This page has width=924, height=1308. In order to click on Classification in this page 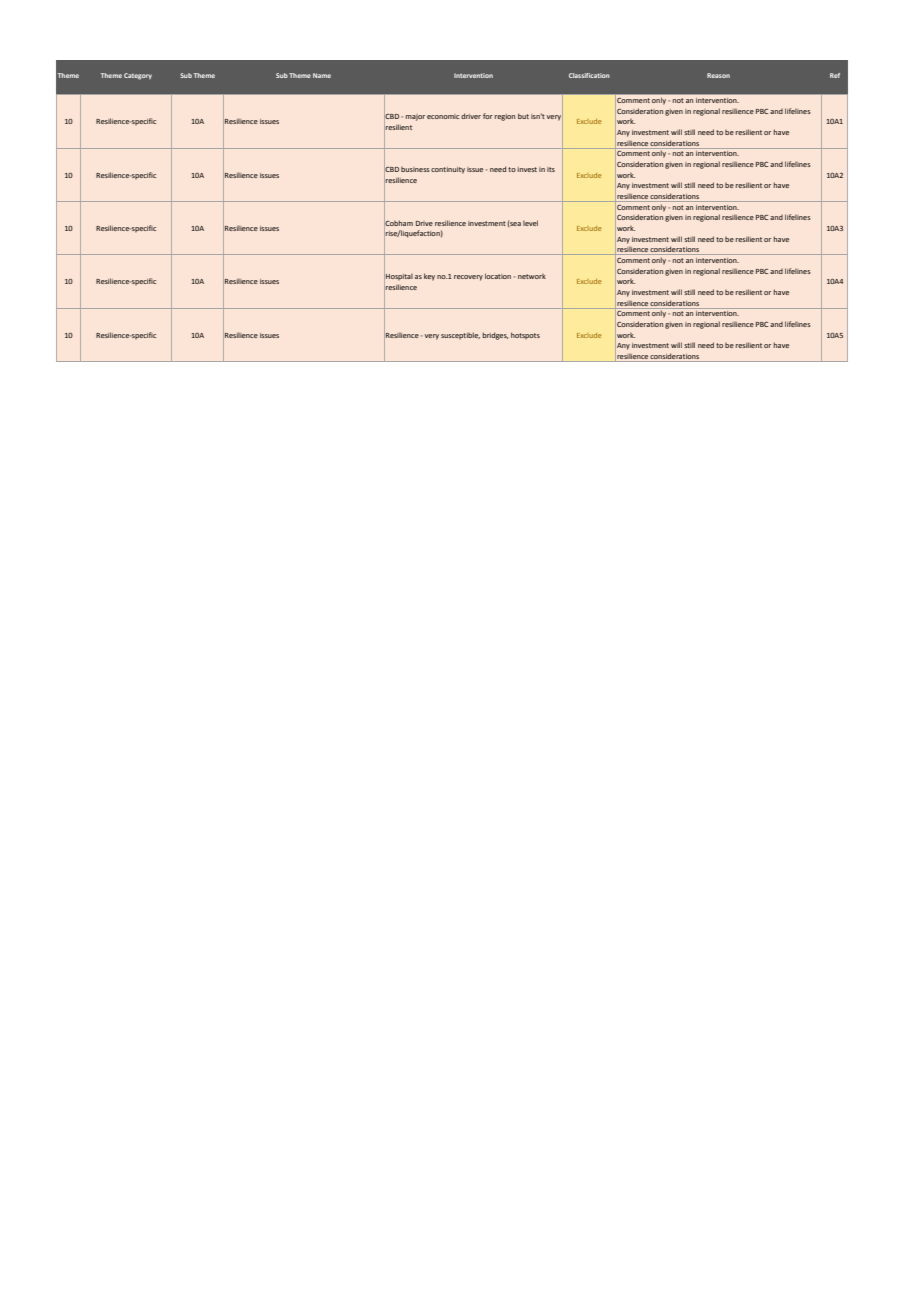, I will do `click(589, 75)`.
